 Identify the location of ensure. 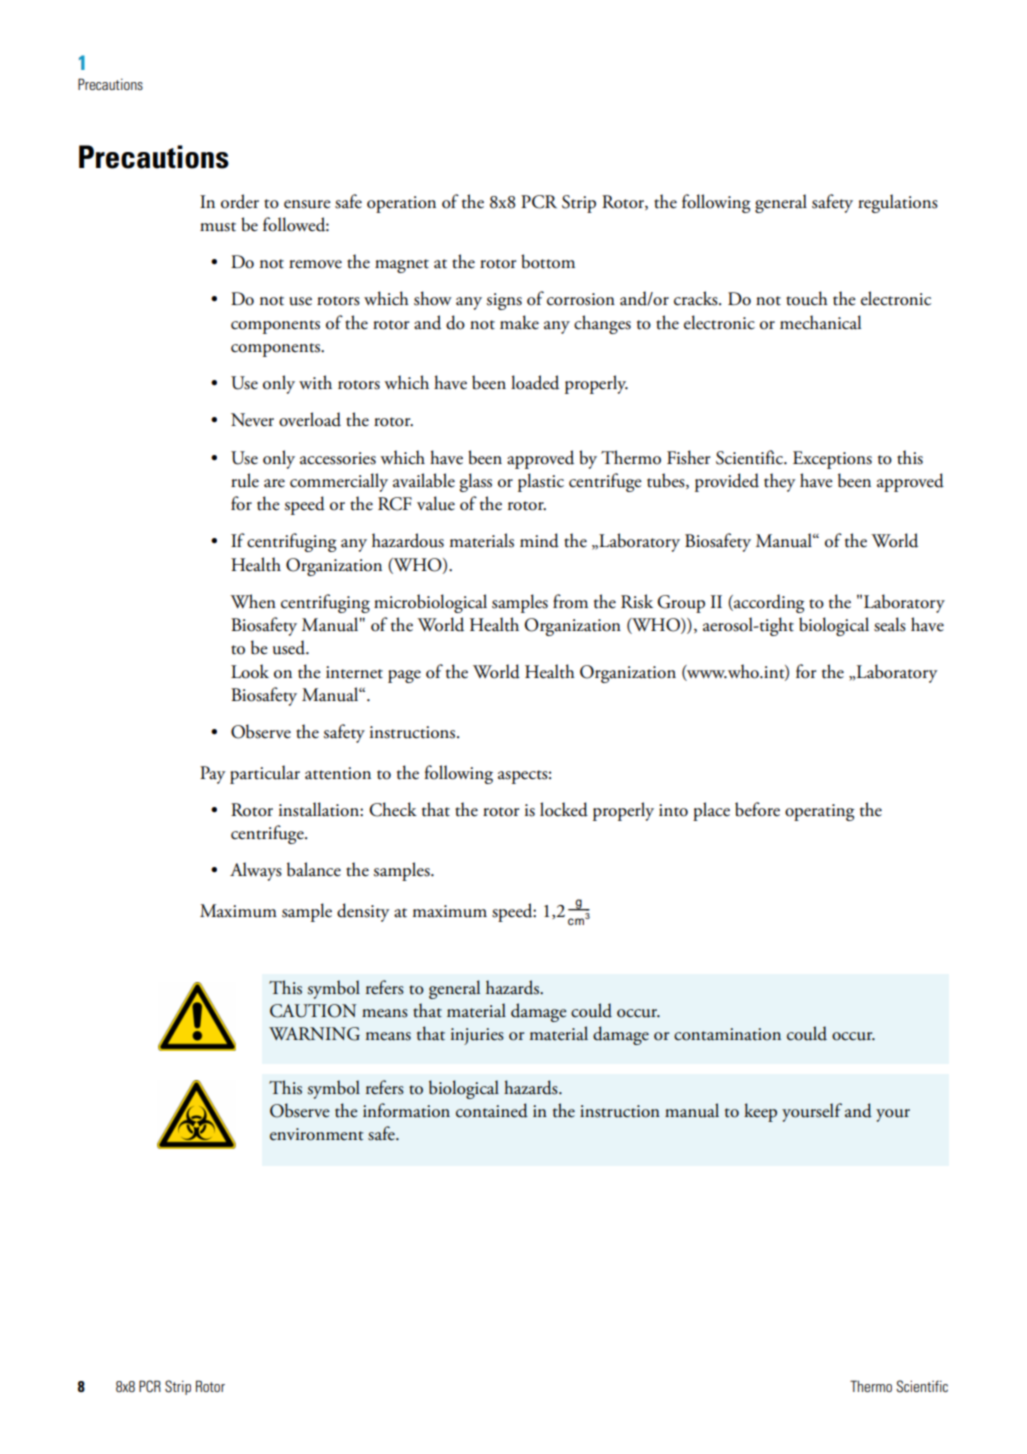
(307, 204).
